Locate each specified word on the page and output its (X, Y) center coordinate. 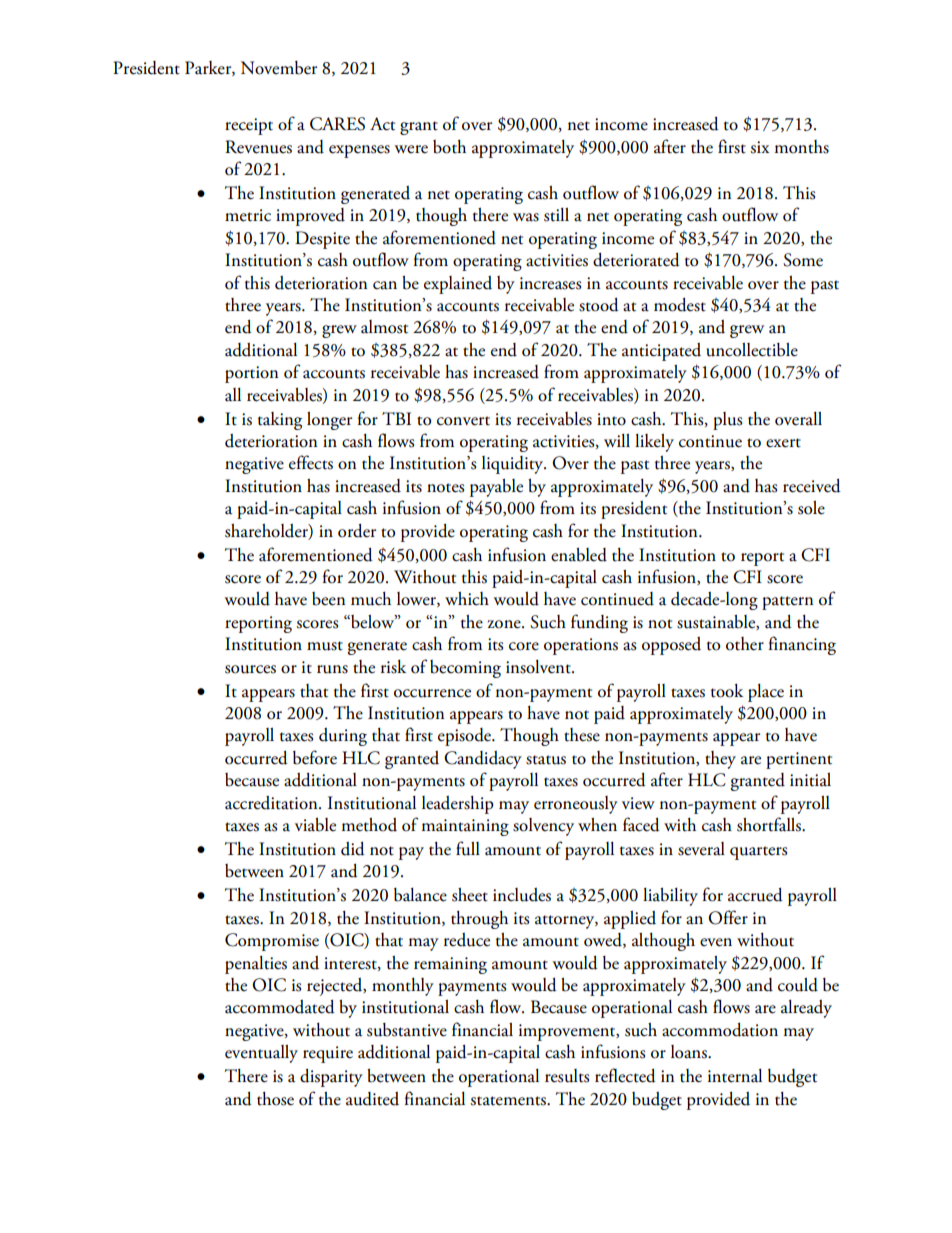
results (567, 1076)
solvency (543, 827)
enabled (579, 555)
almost (384, 327)
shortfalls (770, 824)
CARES (337, 124)
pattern (788, 603)
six (760, 147)
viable (315, 825)
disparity (331, 1078)
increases (550, 283)
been (329, 599)
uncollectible (752, 350)
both (449, 147)
